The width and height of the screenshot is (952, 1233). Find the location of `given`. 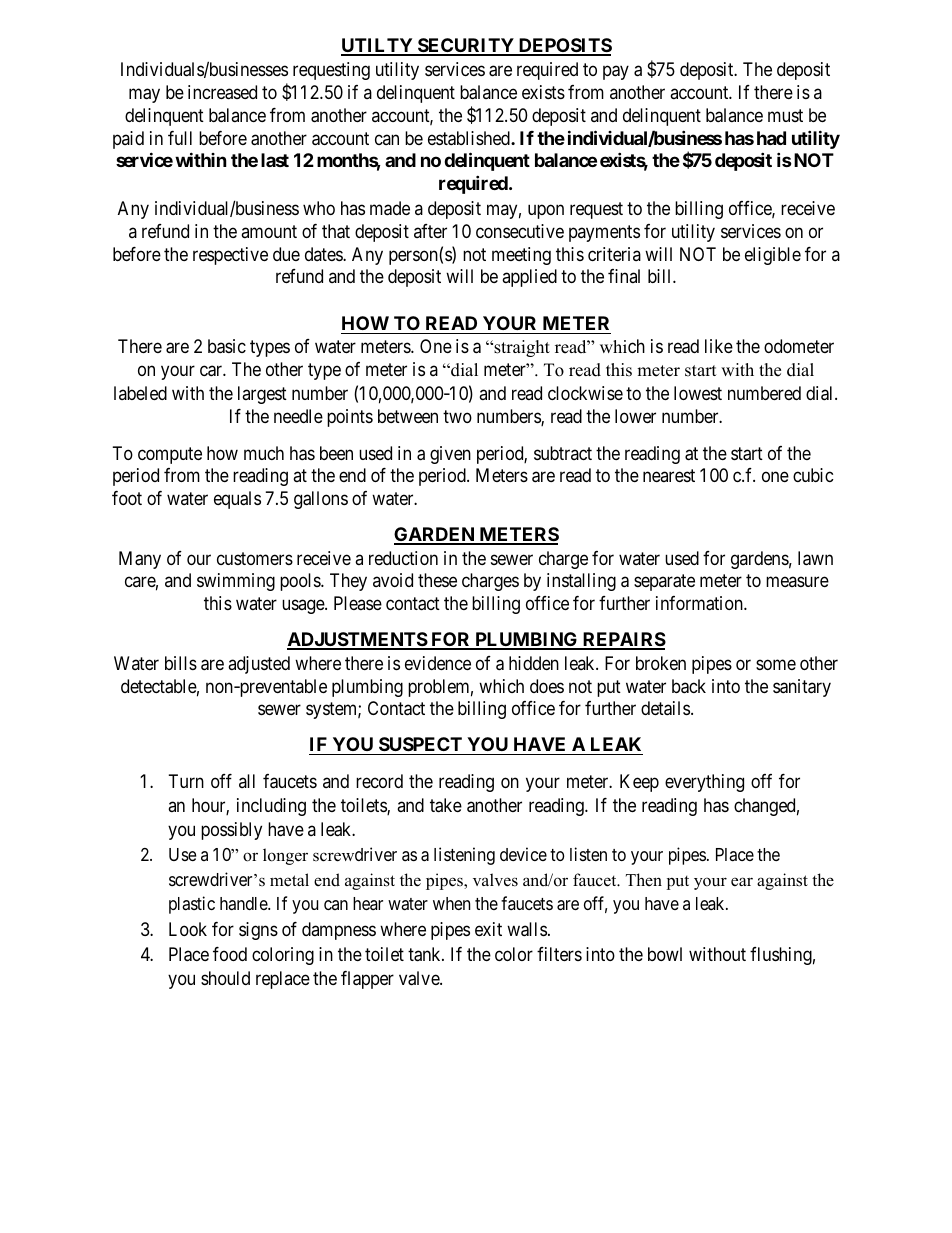

given is located at coordinates (450, 455).
